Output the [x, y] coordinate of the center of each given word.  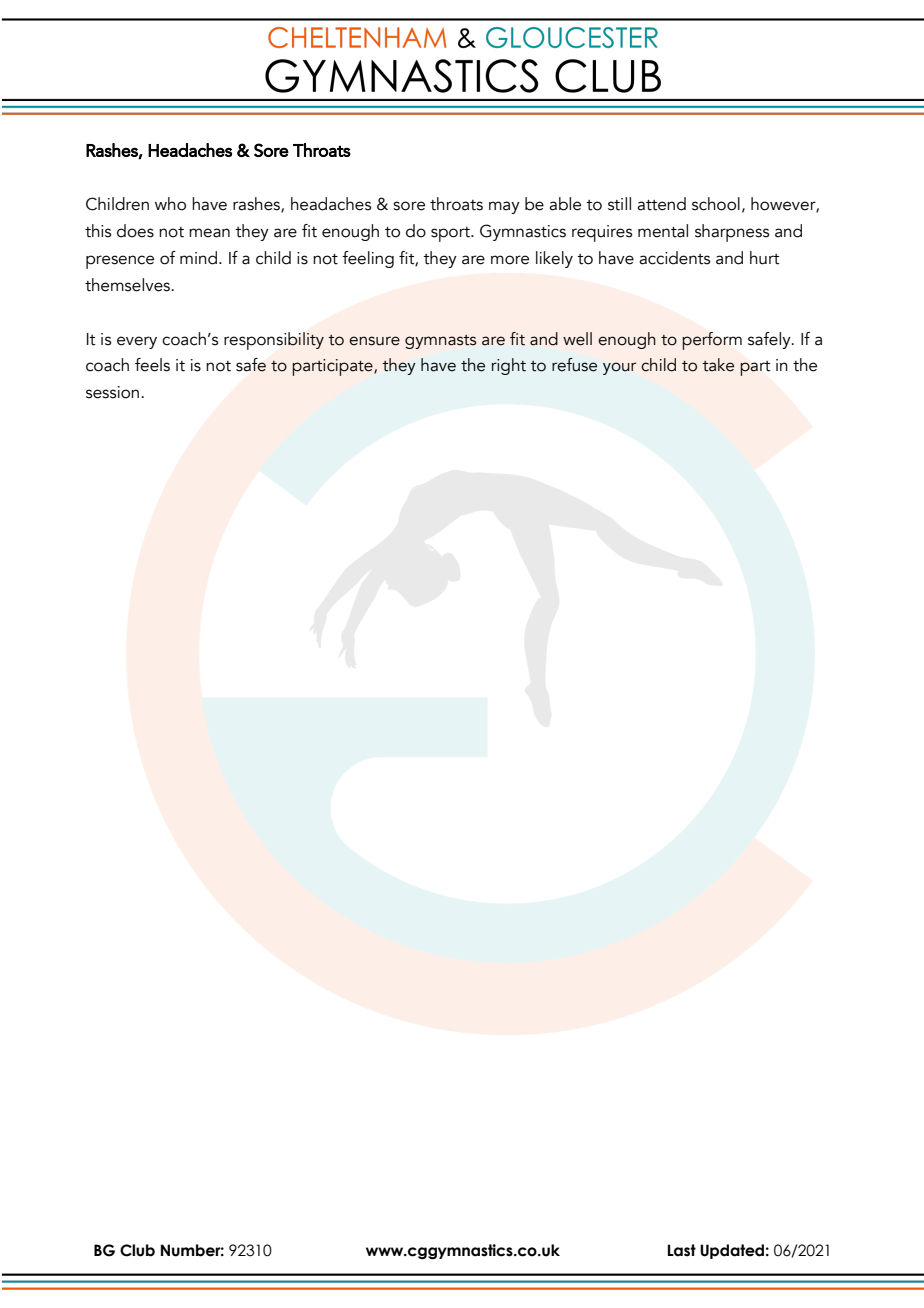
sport [451, 234]
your [619, 368]
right [509, 366]
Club [137, 1250]
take [718, 365]
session [112, 392]
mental [663, 231]
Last [682, 1250]
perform [712, 341]
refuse [574, 365]
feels [152, 365]
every [137, 342]
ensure [374, 341]
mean [209, 233]
